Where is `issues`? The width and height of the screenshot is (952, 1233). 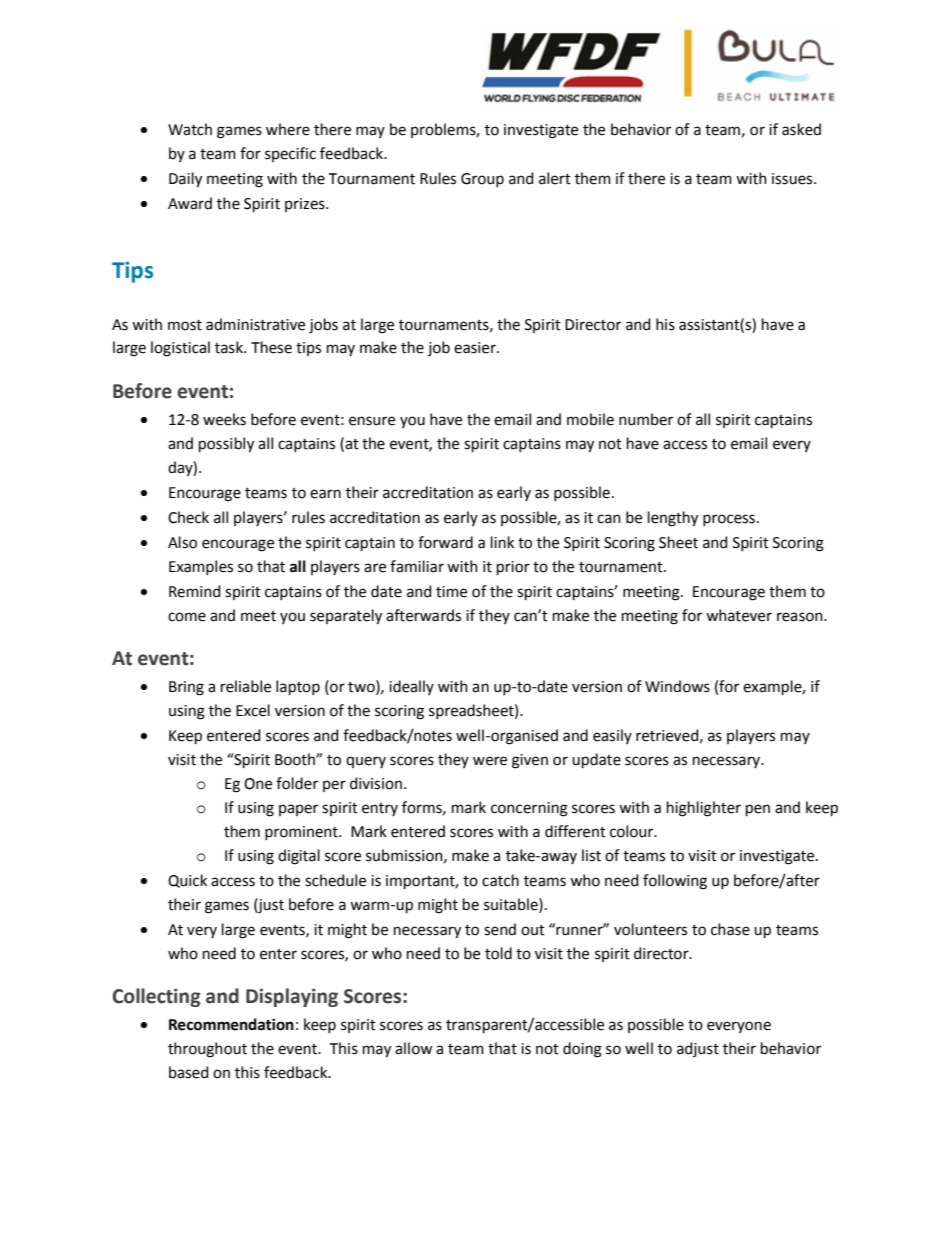
issues is located at coordinates (793, 179).
